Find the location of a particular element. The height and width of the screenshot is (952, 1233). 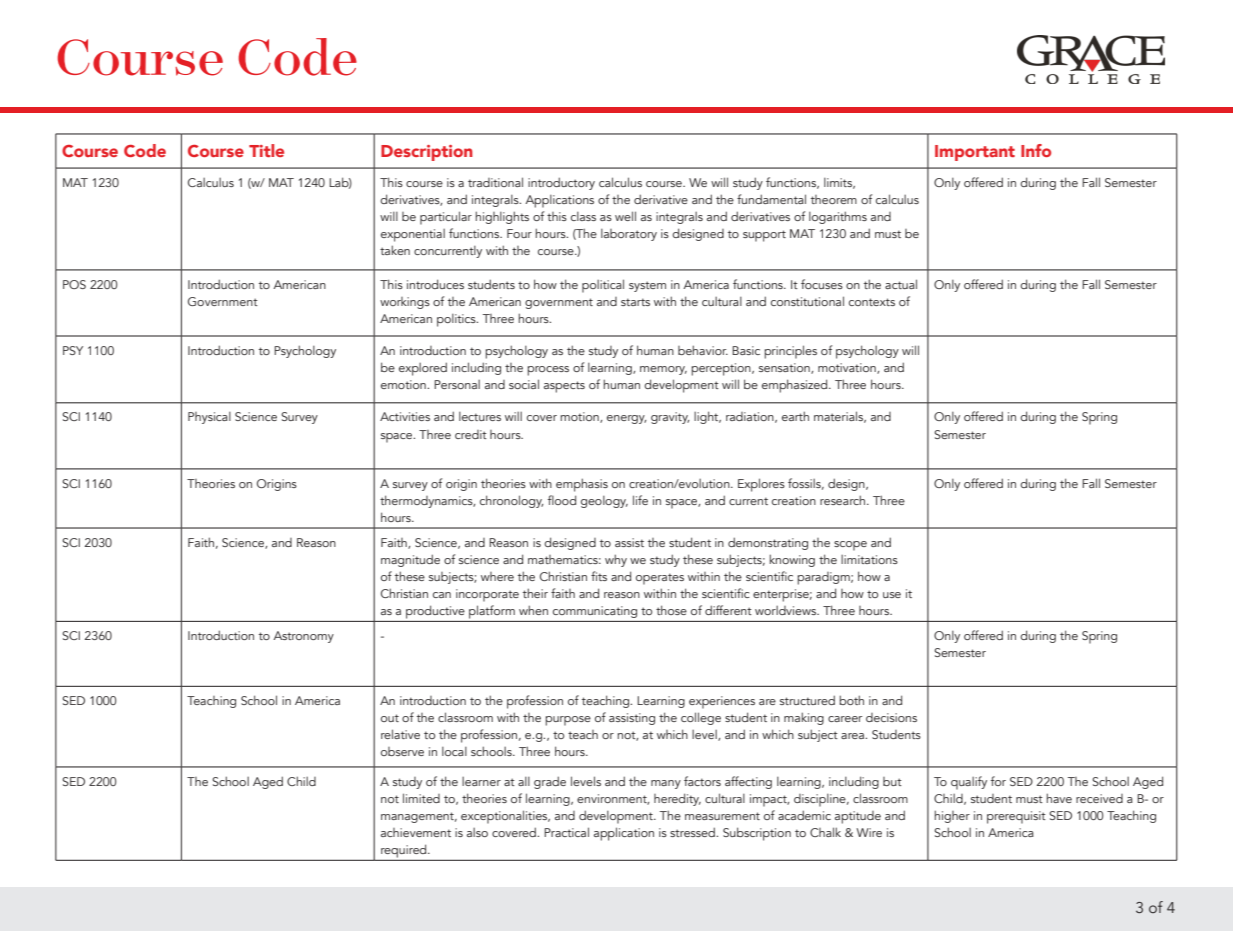

Astronomy is located at coordinates (303, 637).
